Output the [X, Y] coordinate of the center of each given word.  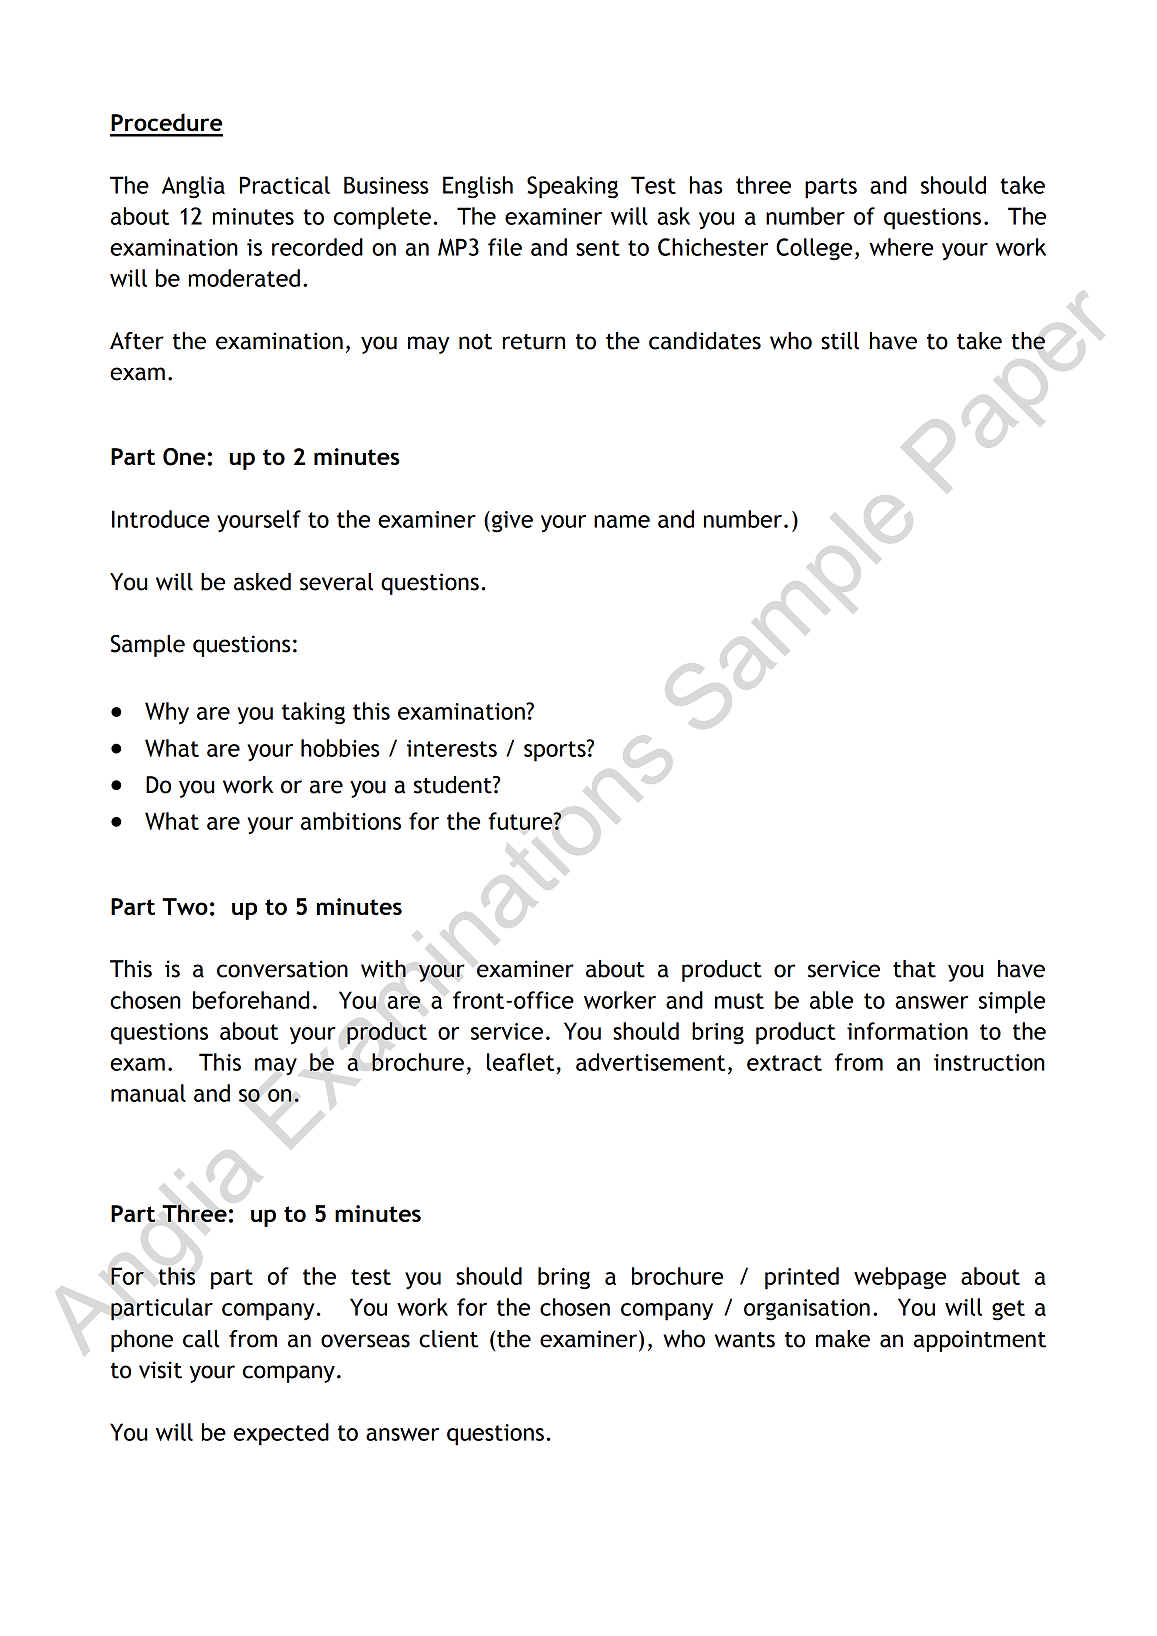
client [448, 1339]
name [622, 521]
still [840, 341]
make [843, 1339]
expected [281, 1434]
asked [262, 582]
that [914, 969]
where [901, 247]
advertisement [650, 1062]
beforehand [251, 1000]
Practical [285, 185]
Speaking [572, 187]
